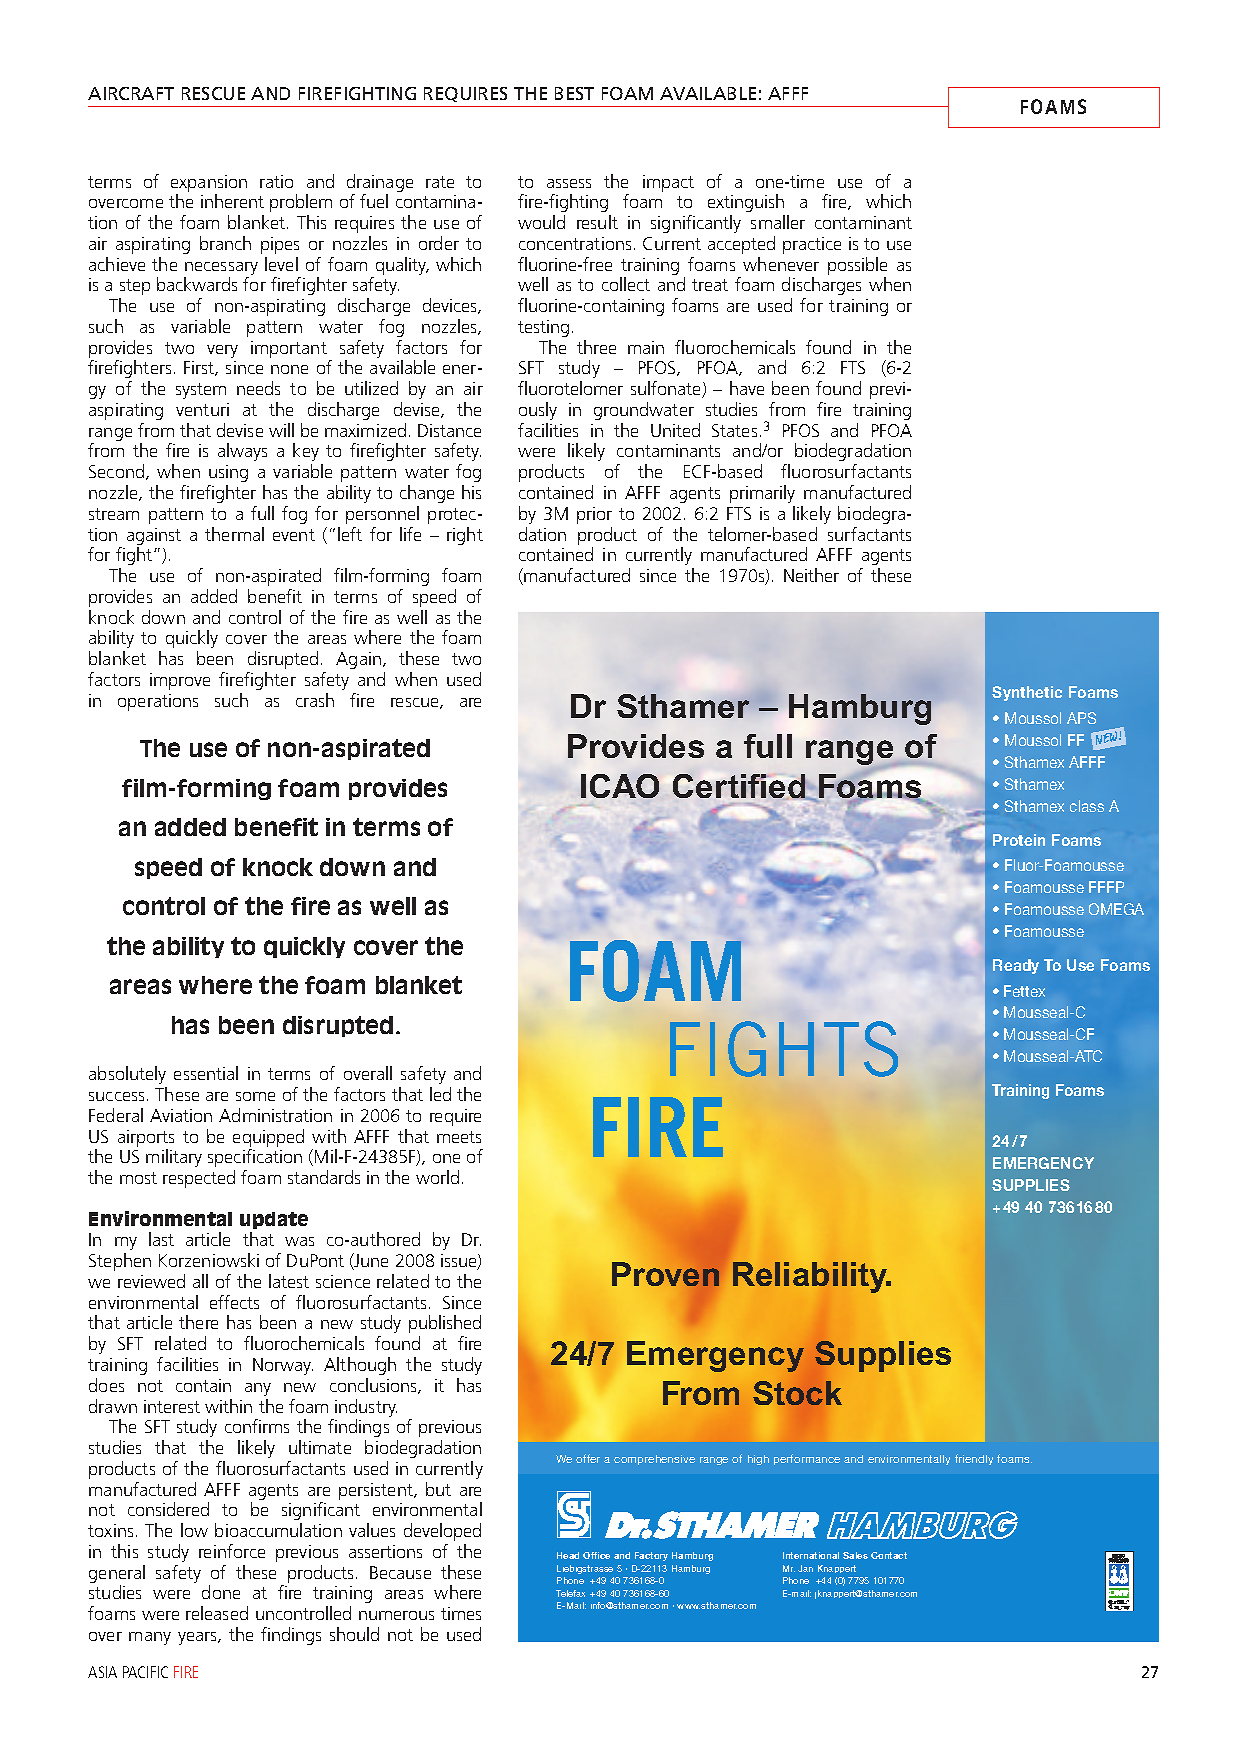 This screenshot has width=1235, height=1746. I want to click on Office, so click(596, 1555).
